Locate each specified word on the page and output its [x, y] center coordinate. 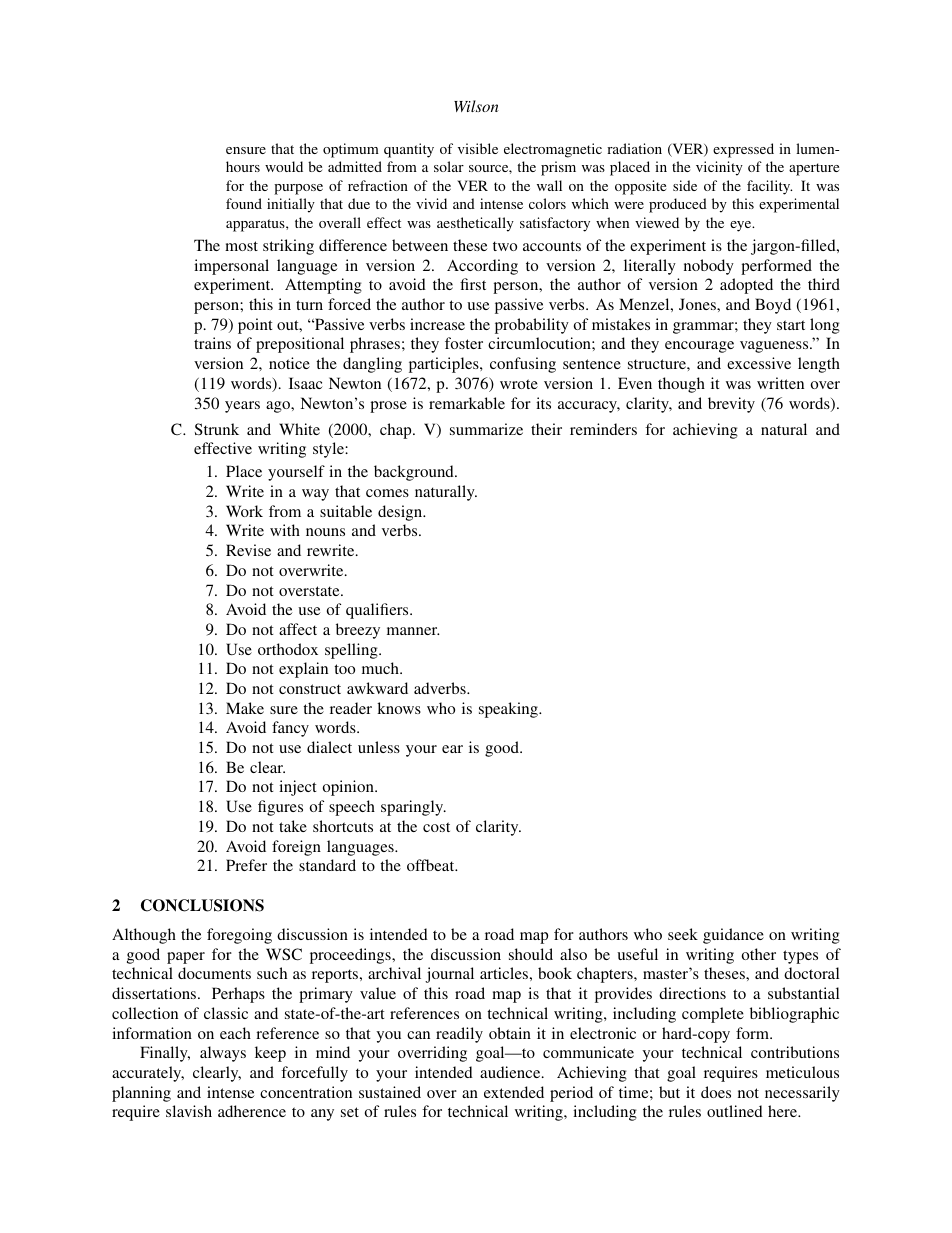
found [244, 203]
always [223, 1054]
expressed [743, 150]
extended [514, 1092]
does [716, 1092]
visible [478, 148]
